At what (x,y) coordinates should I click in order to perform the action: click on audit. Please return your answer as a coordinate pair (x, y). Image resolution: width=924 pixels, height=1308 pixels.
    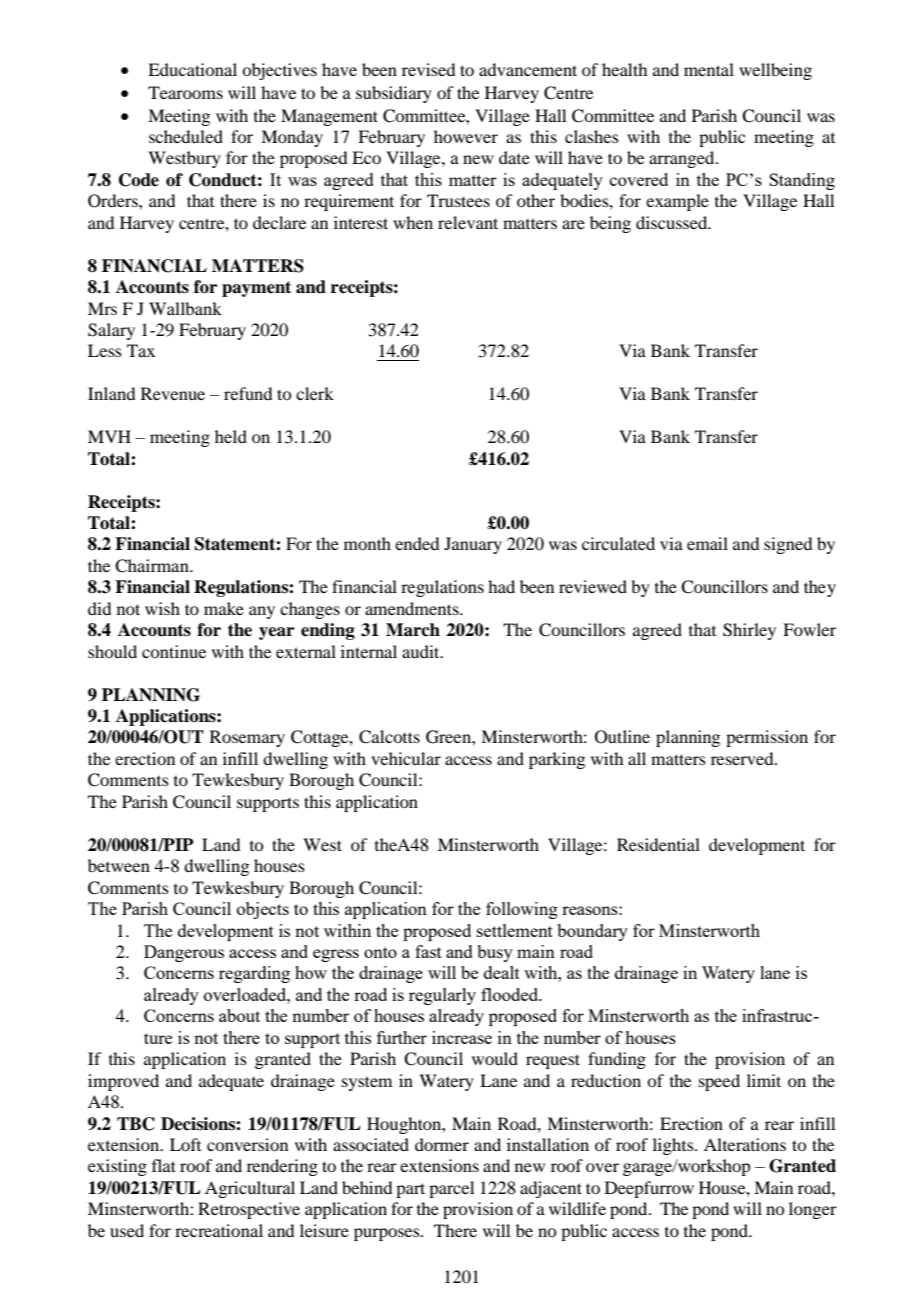
    Looking at the image, I should click on (422, 651).
